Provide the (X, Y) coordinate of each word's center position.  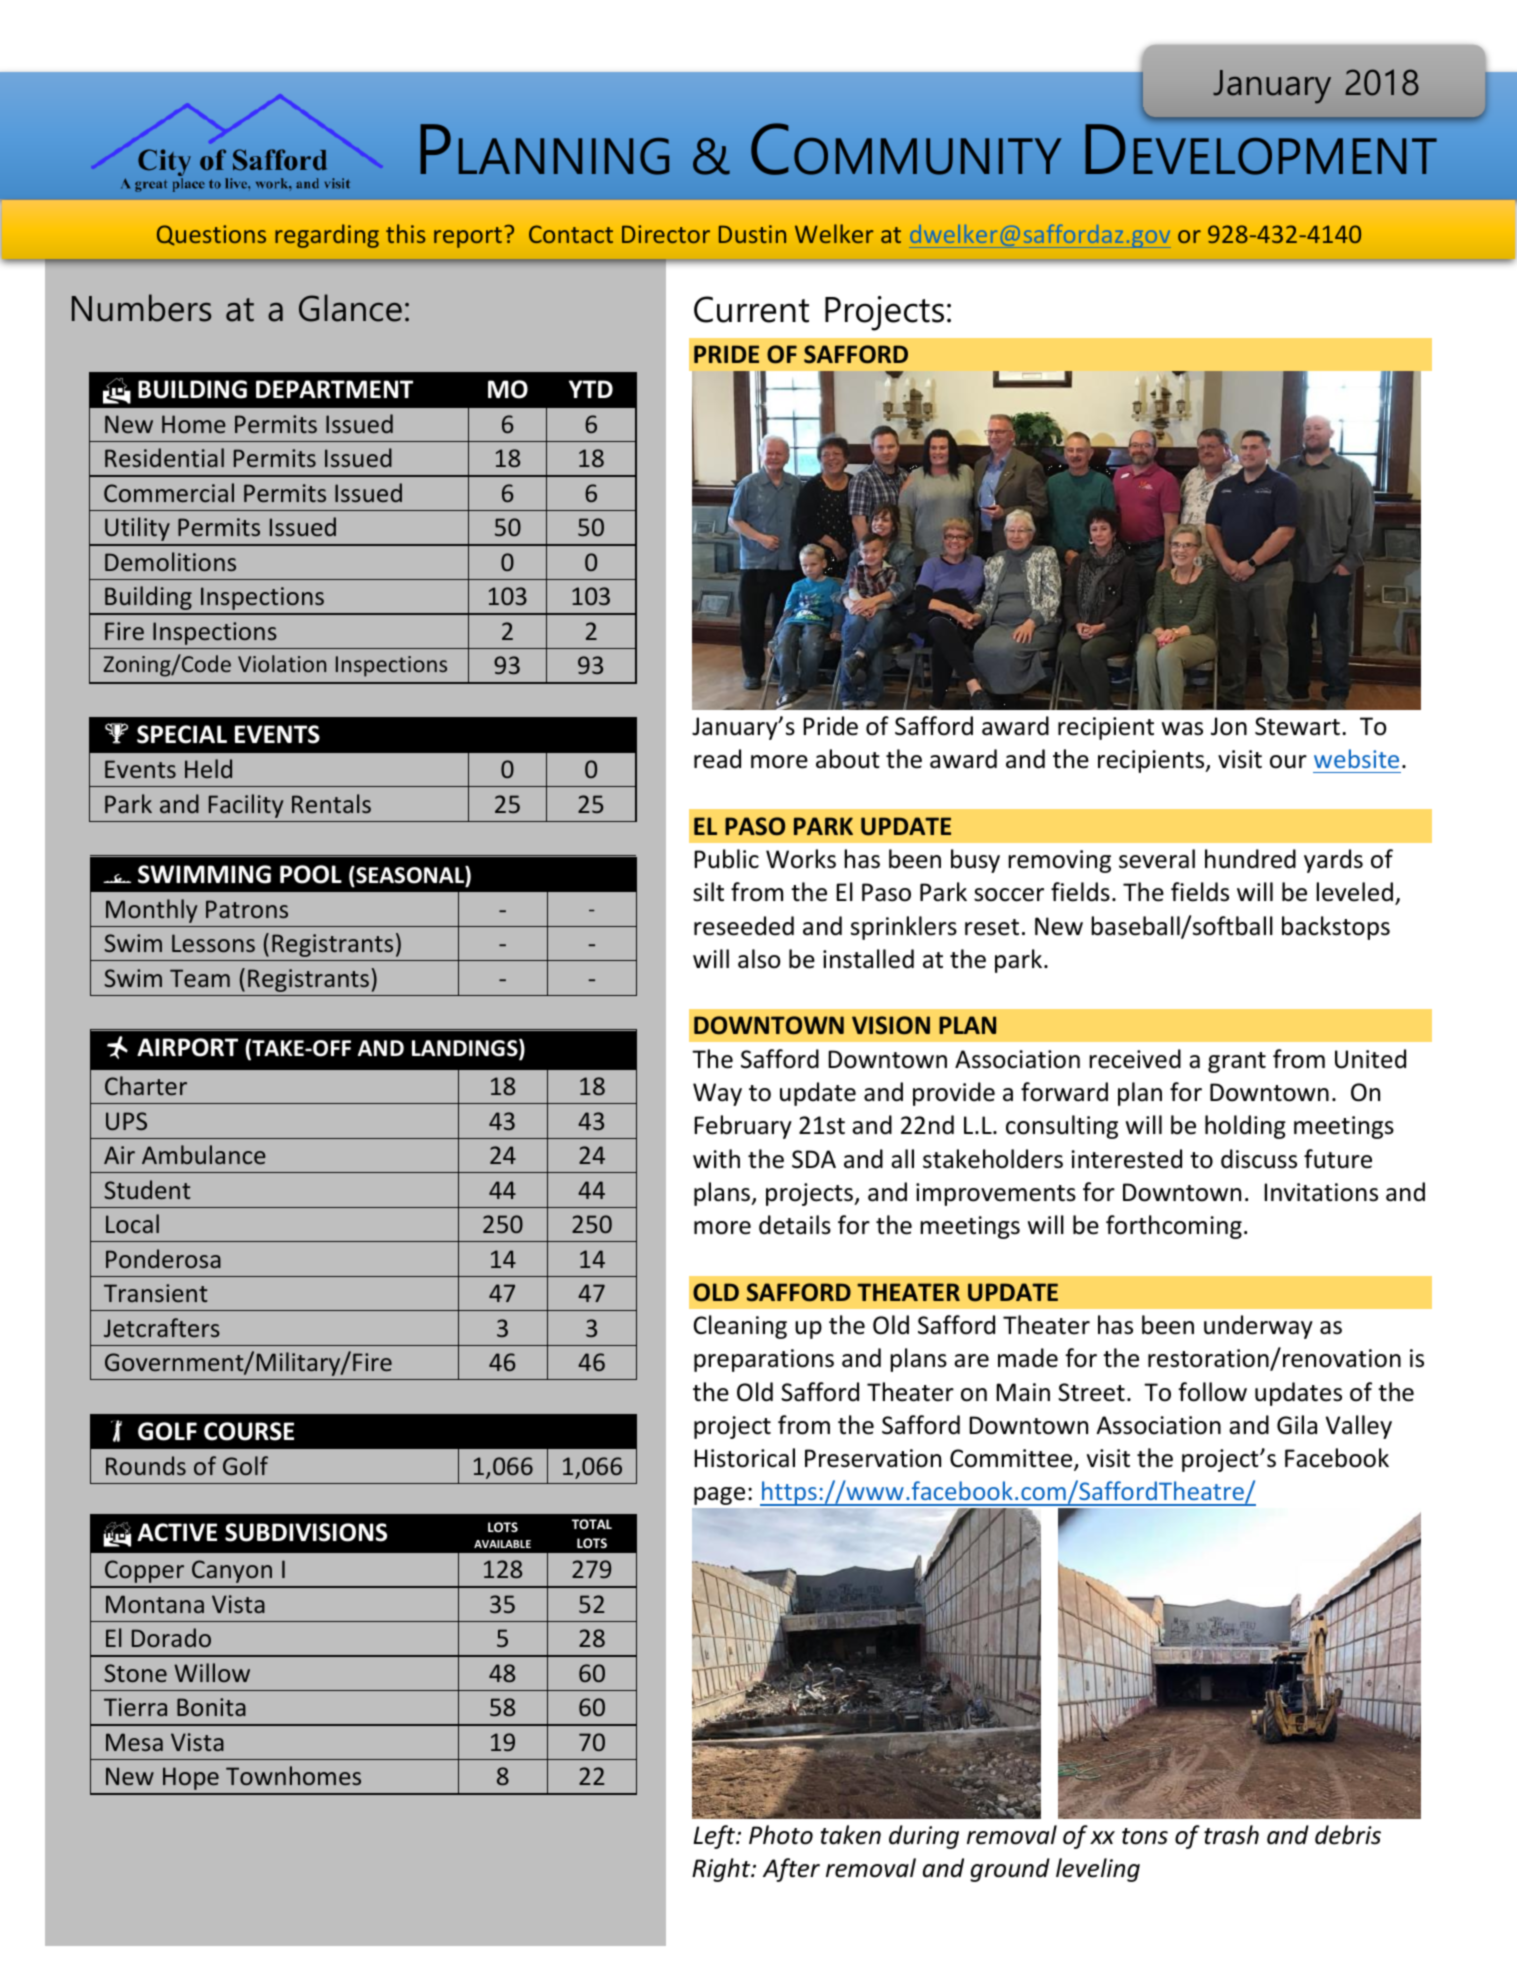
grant (1237, 1062)
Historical (744, 1458)
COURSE (249, 1431)
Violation (282, 663)
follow (1212, 1392)
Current (751, 309)
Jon (1229, 726)
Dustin (752, 234)
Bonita (211, 1707)
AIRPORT (187, 1047)
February (743, 1127)
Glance (350, 308)
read (717, 759)
